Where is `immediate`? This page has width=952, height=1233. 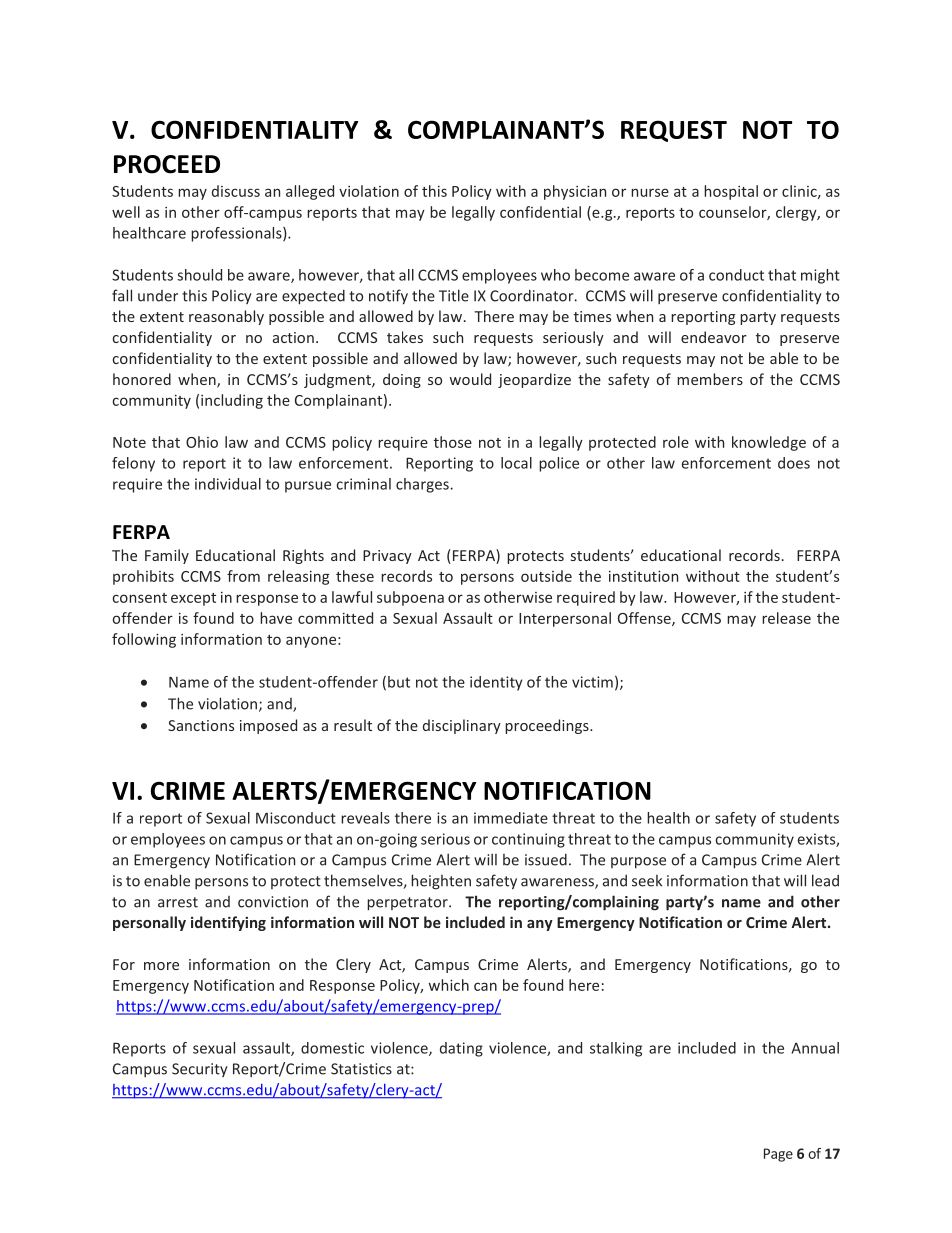
immediate is located at coordinates (511, 818).
